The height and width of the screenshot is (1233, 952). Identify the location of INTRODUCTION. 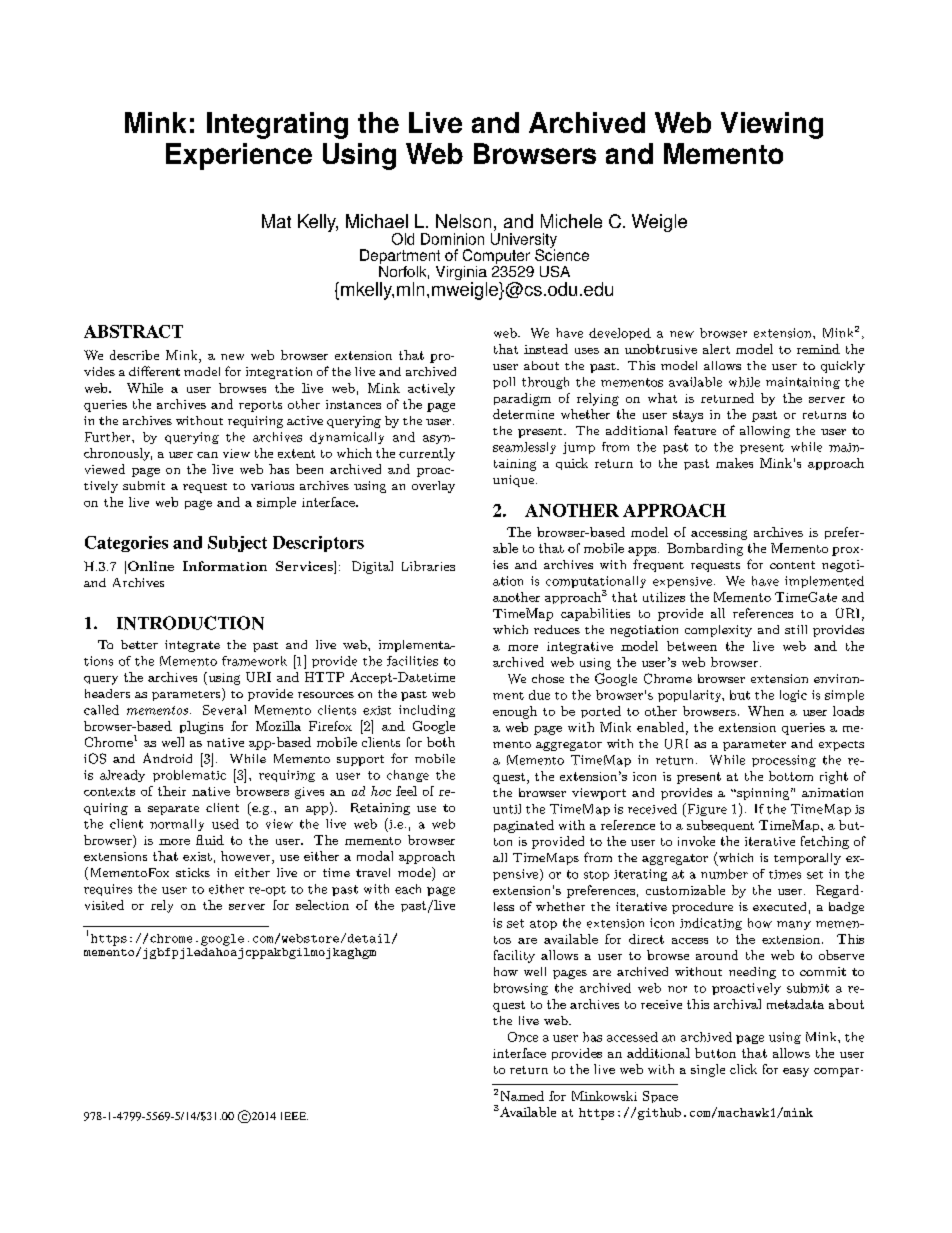
(190, 623).
